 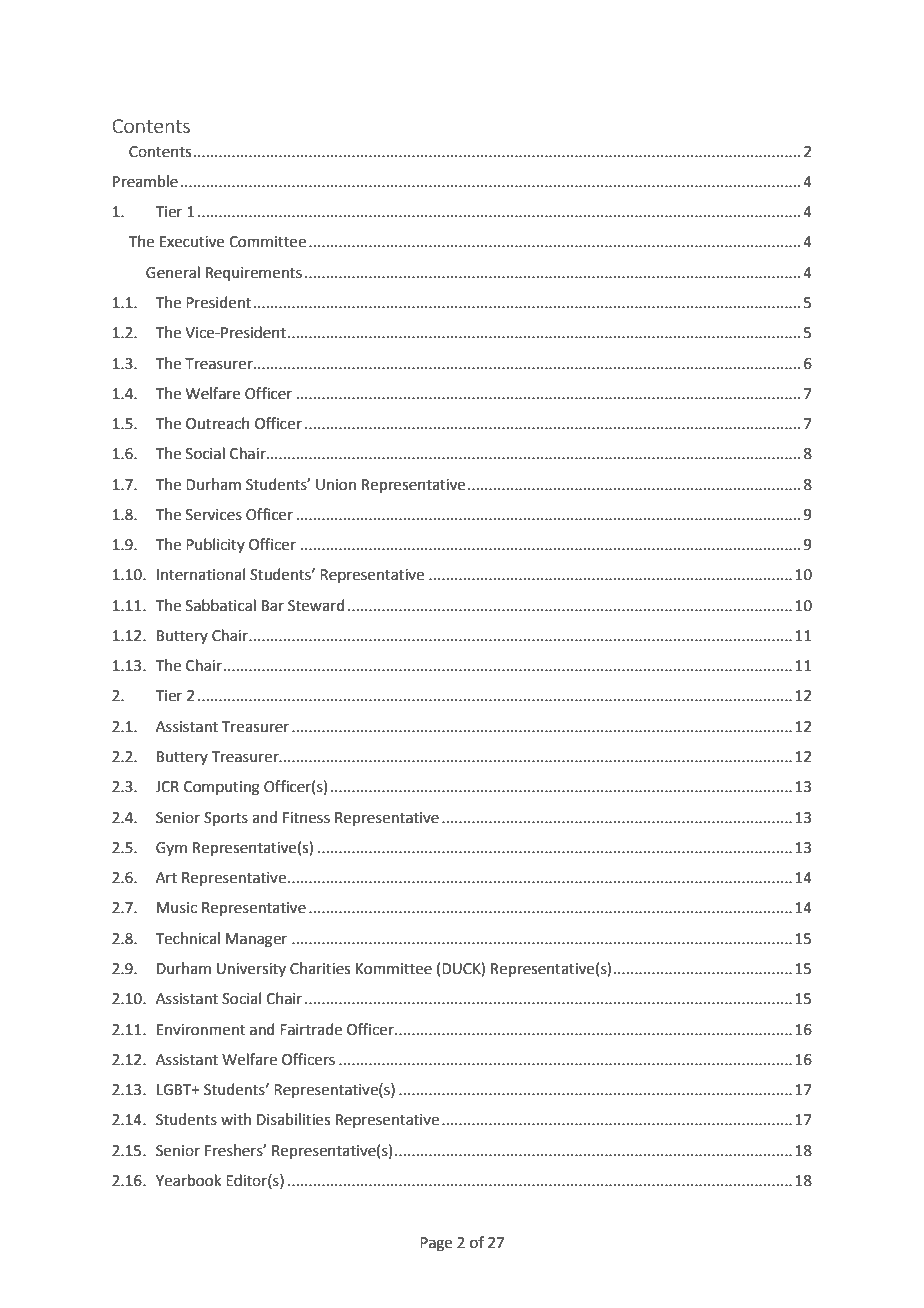 I want to click on Requirements, so click(x=254, y=274).
